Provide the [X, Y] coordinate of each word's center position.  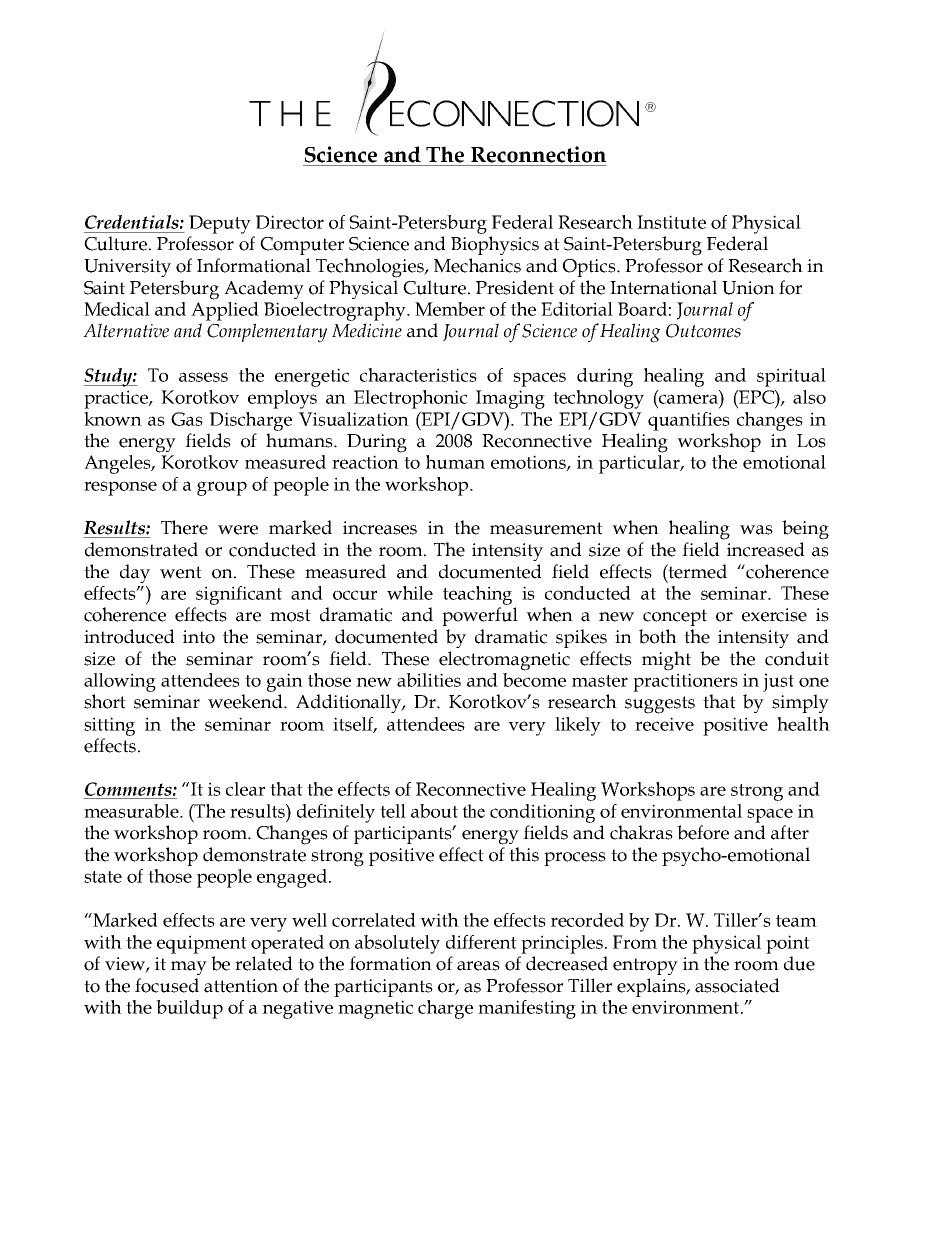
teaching [477, 595]
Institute [671, 222]
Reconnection [538, 154]
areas [478, 966]
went [181, 572]
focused [167, 985]
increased [766, 549]
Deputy [220, 224]
